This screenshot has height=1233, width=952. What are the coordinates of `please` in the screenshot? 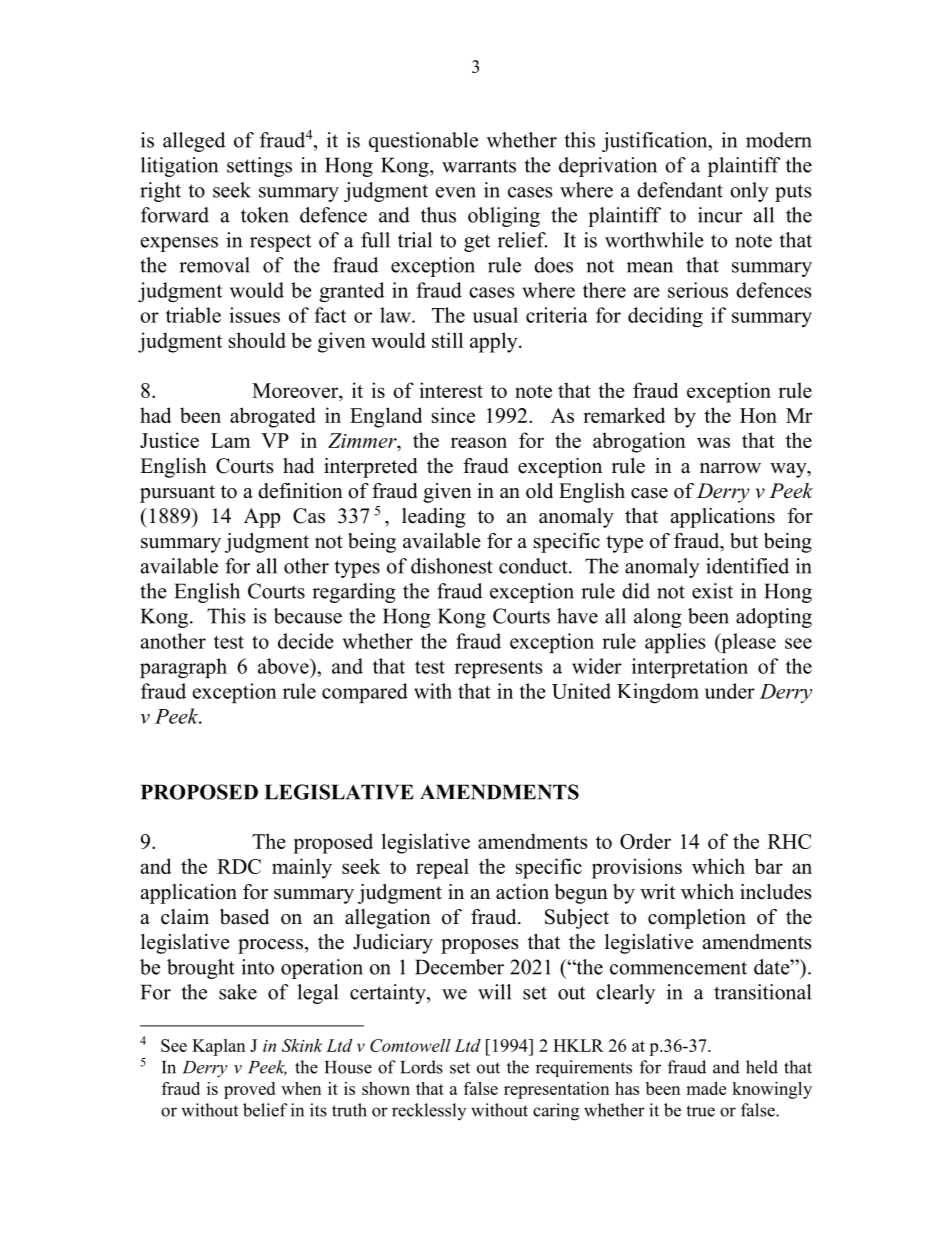 It's located at (747, 643).
